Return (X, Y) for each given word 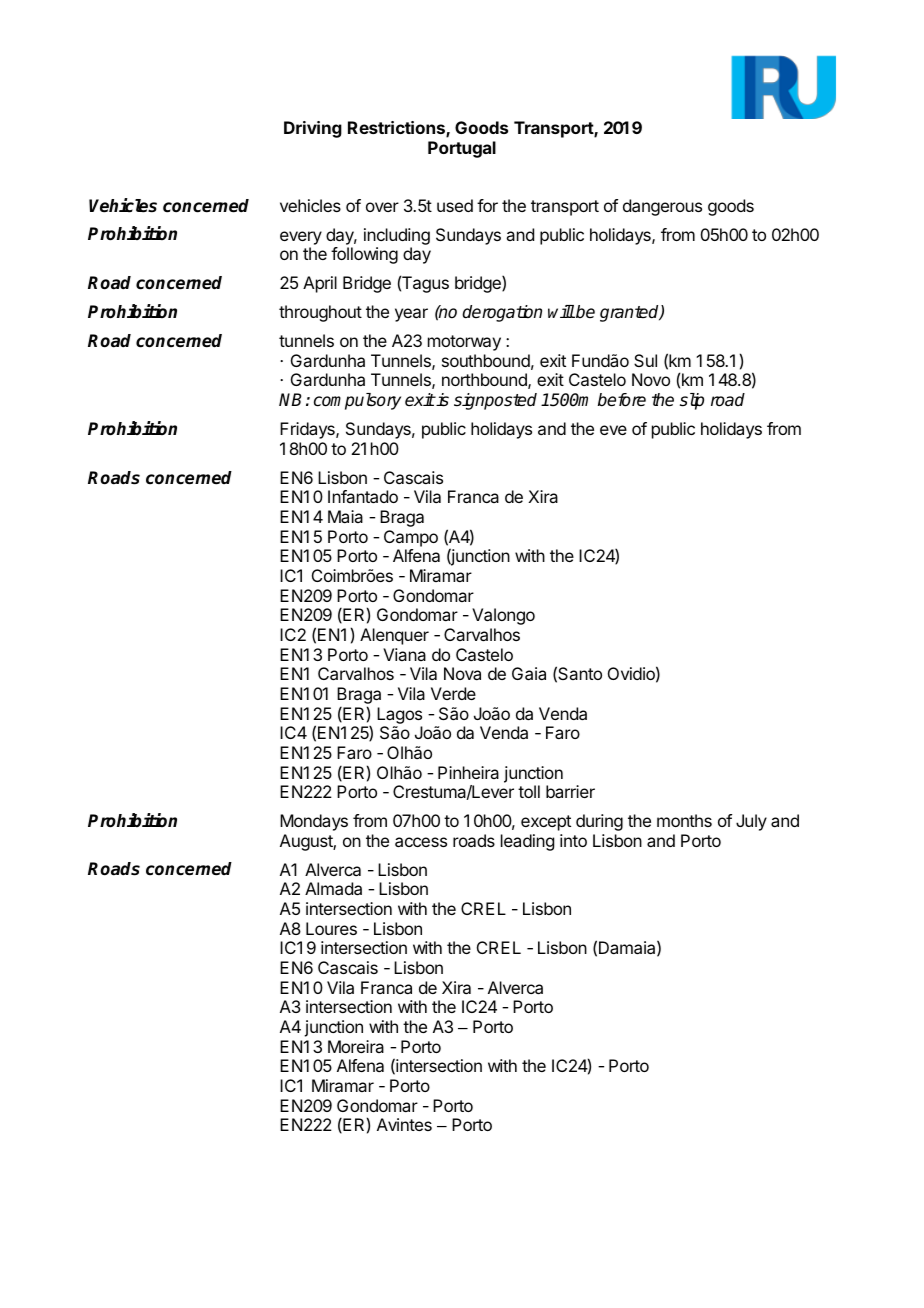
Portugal (462, 149)
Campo (411, 538)
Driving (313, 129)
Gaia (529, 673)
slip (692, 401)
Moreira (356, 1046)
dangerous (662, 207)
